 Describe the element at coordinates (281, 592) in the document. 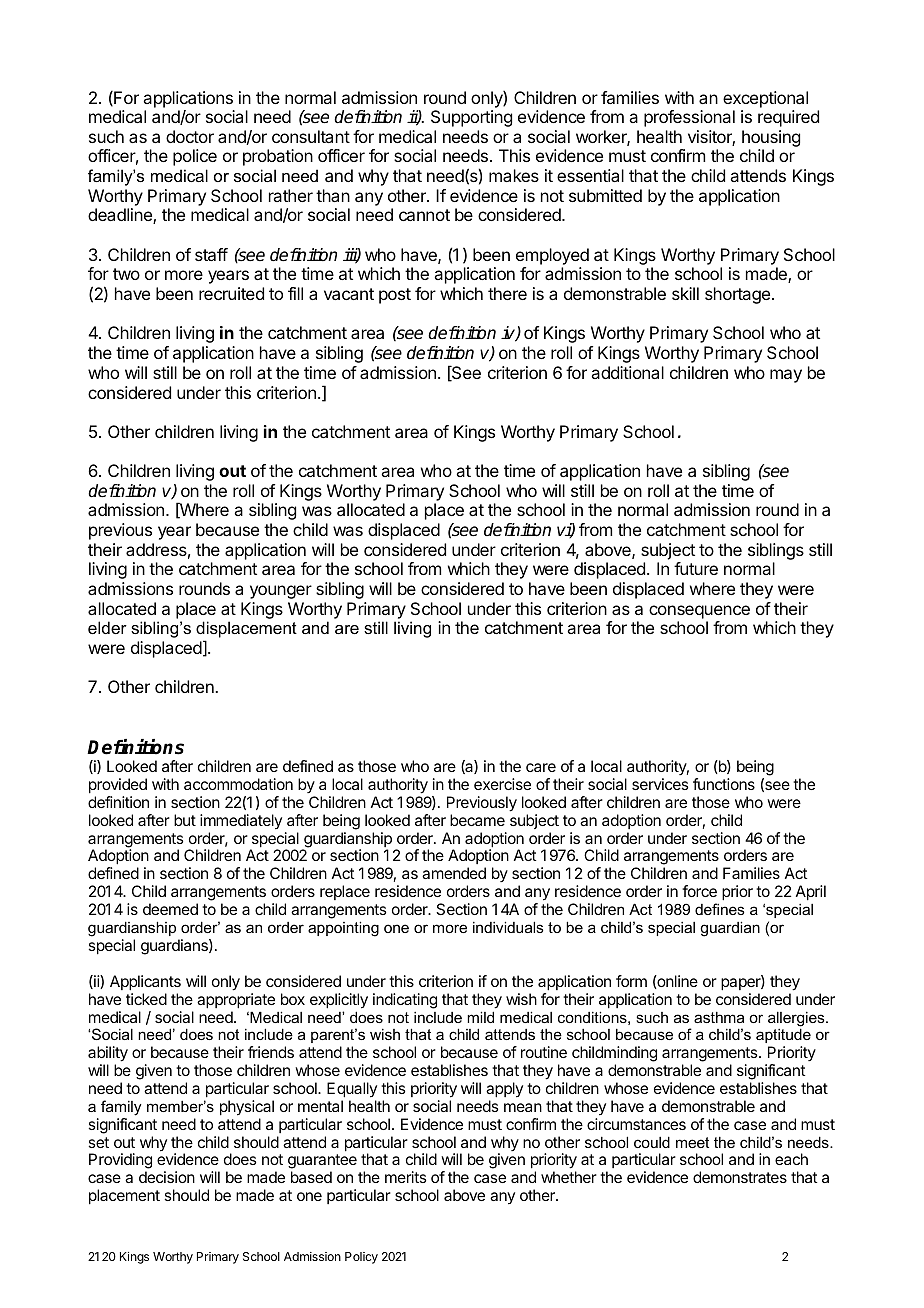

I see `younger` at that location.
